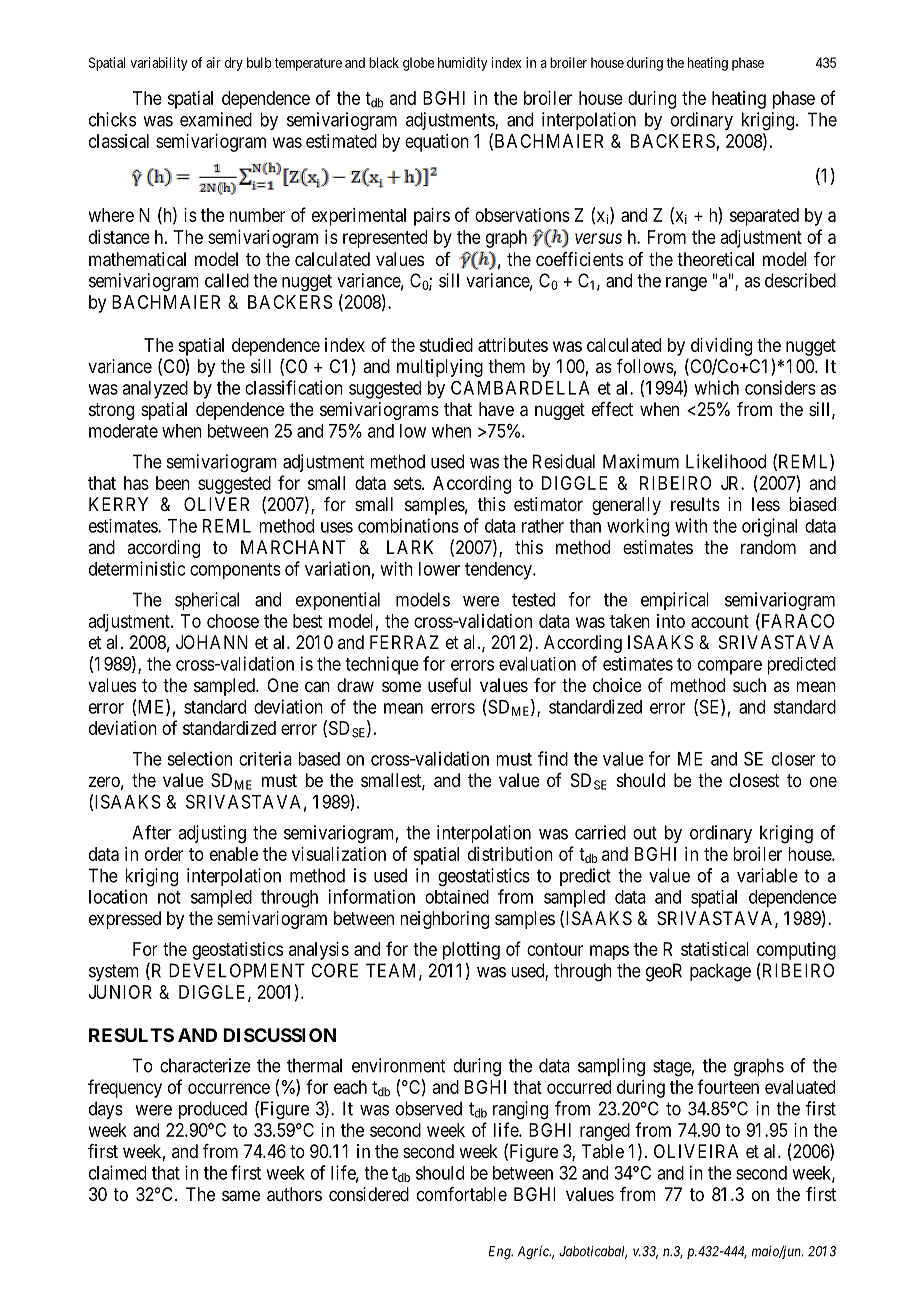 This page has height=1308, width=924. I want to click on multiplying, so click(440, 368).
